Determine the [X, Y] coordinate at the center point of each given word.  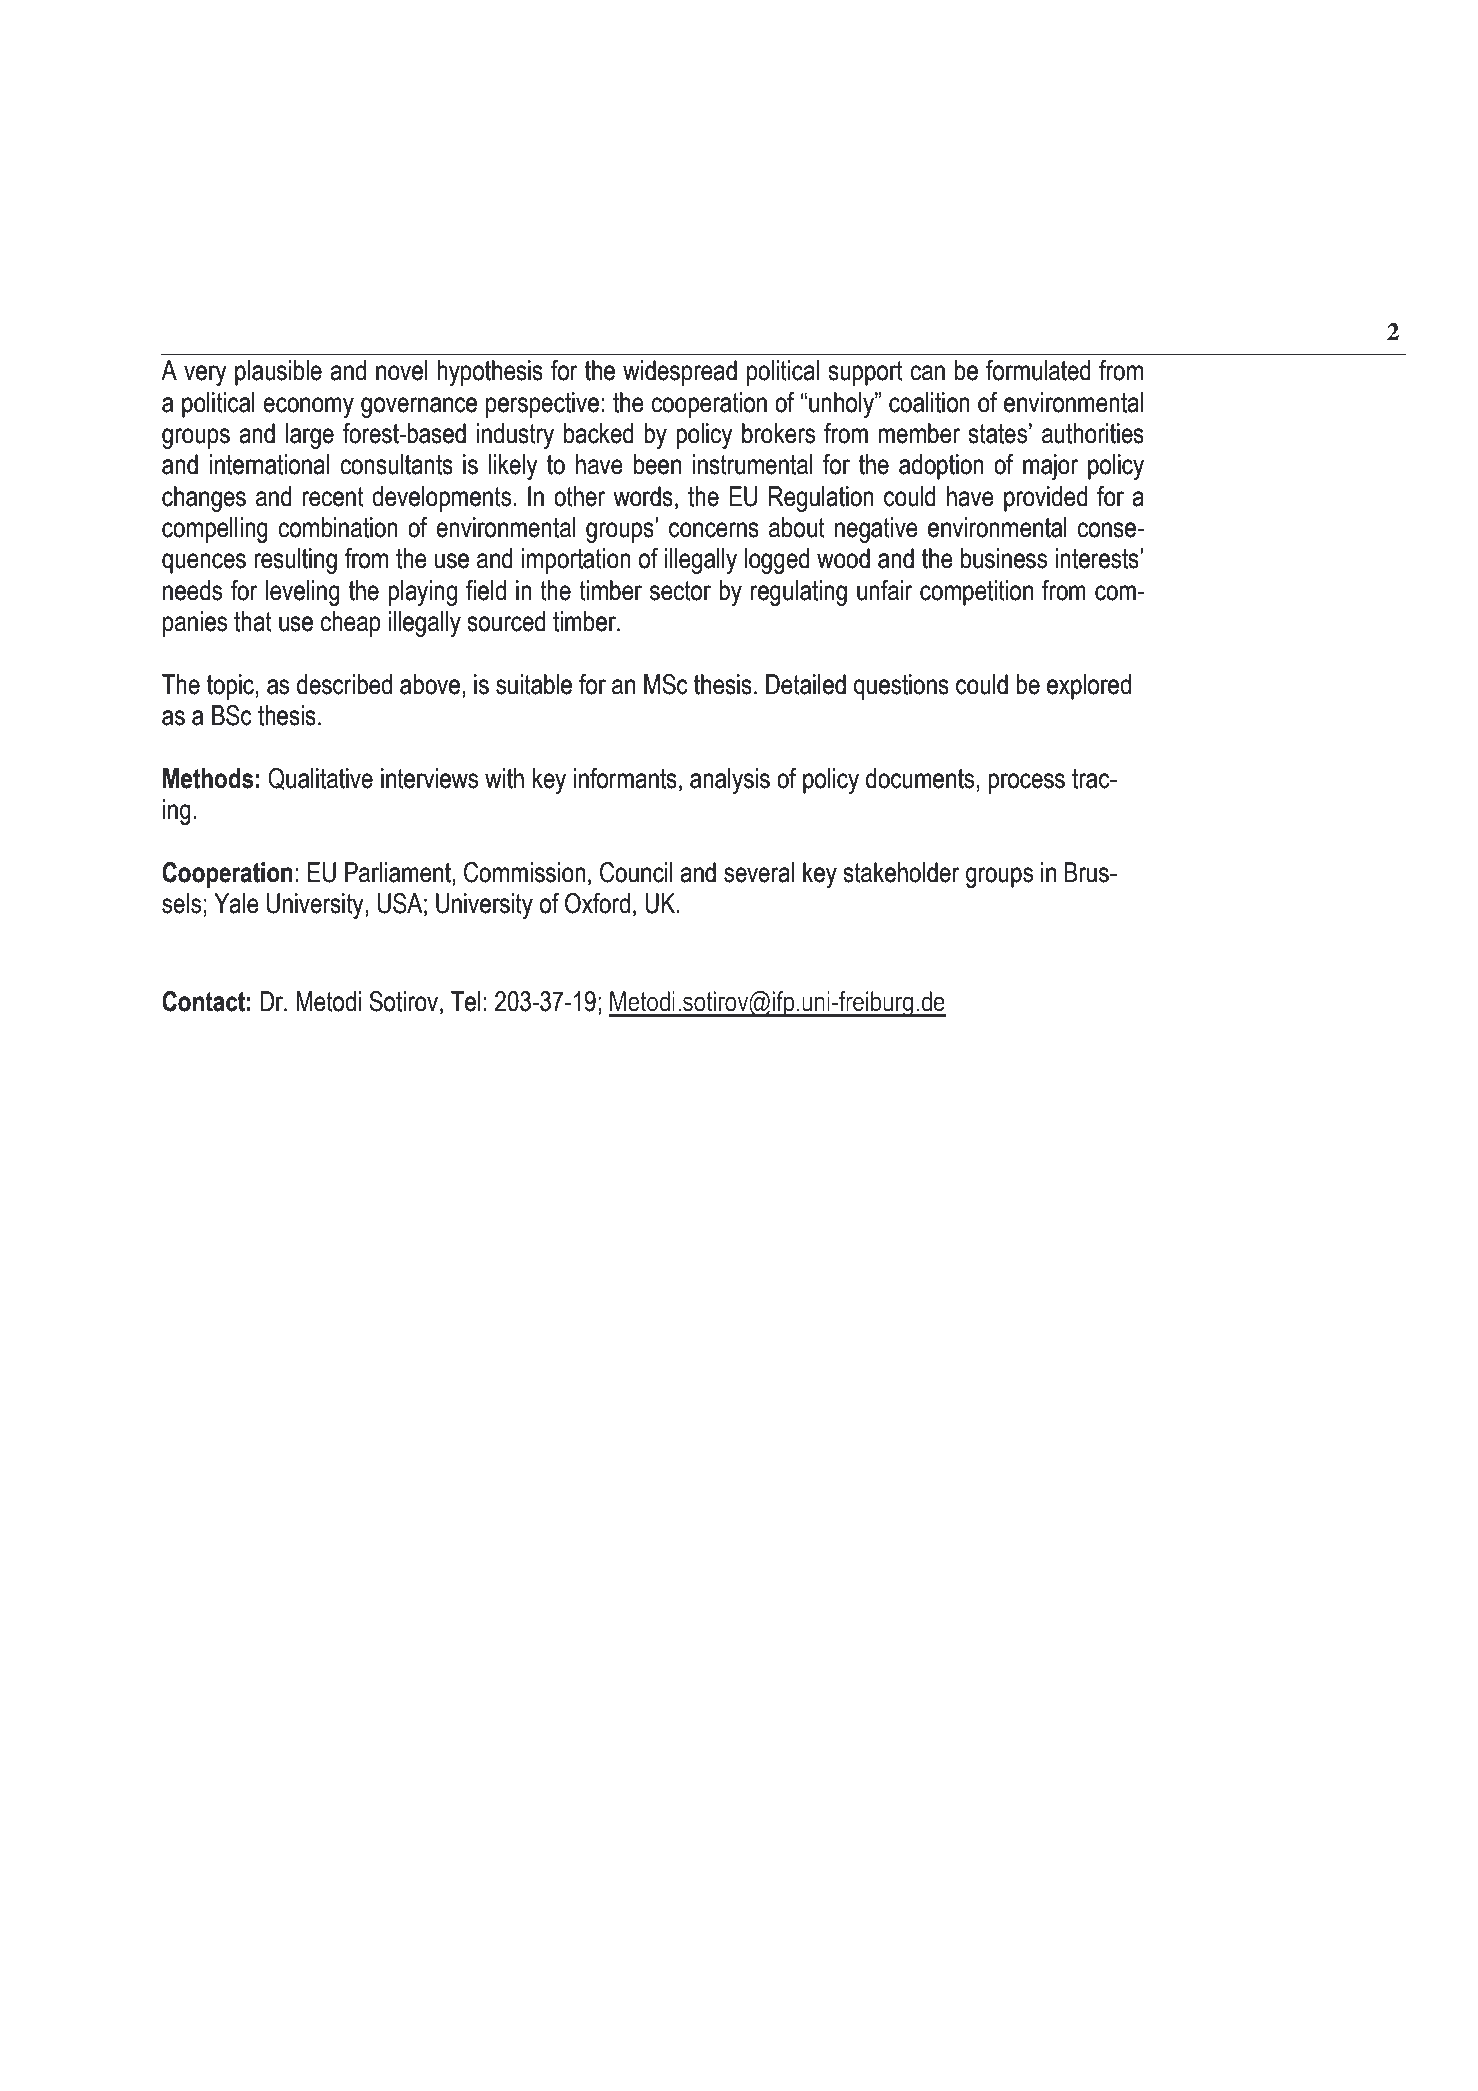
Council [636, 872]
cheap [350, 624]
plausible [278, 373]
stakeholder [901, 872]
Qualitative [320, 779]
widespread [680, 373]
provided [1046, 499]
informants [625, 778]
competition [976, 593]
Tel [465, 1001]
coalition [929, 402]
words [643, 496]
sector [680, 591]
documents [920, 778]
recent [333, 497]
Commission [525, 872]
